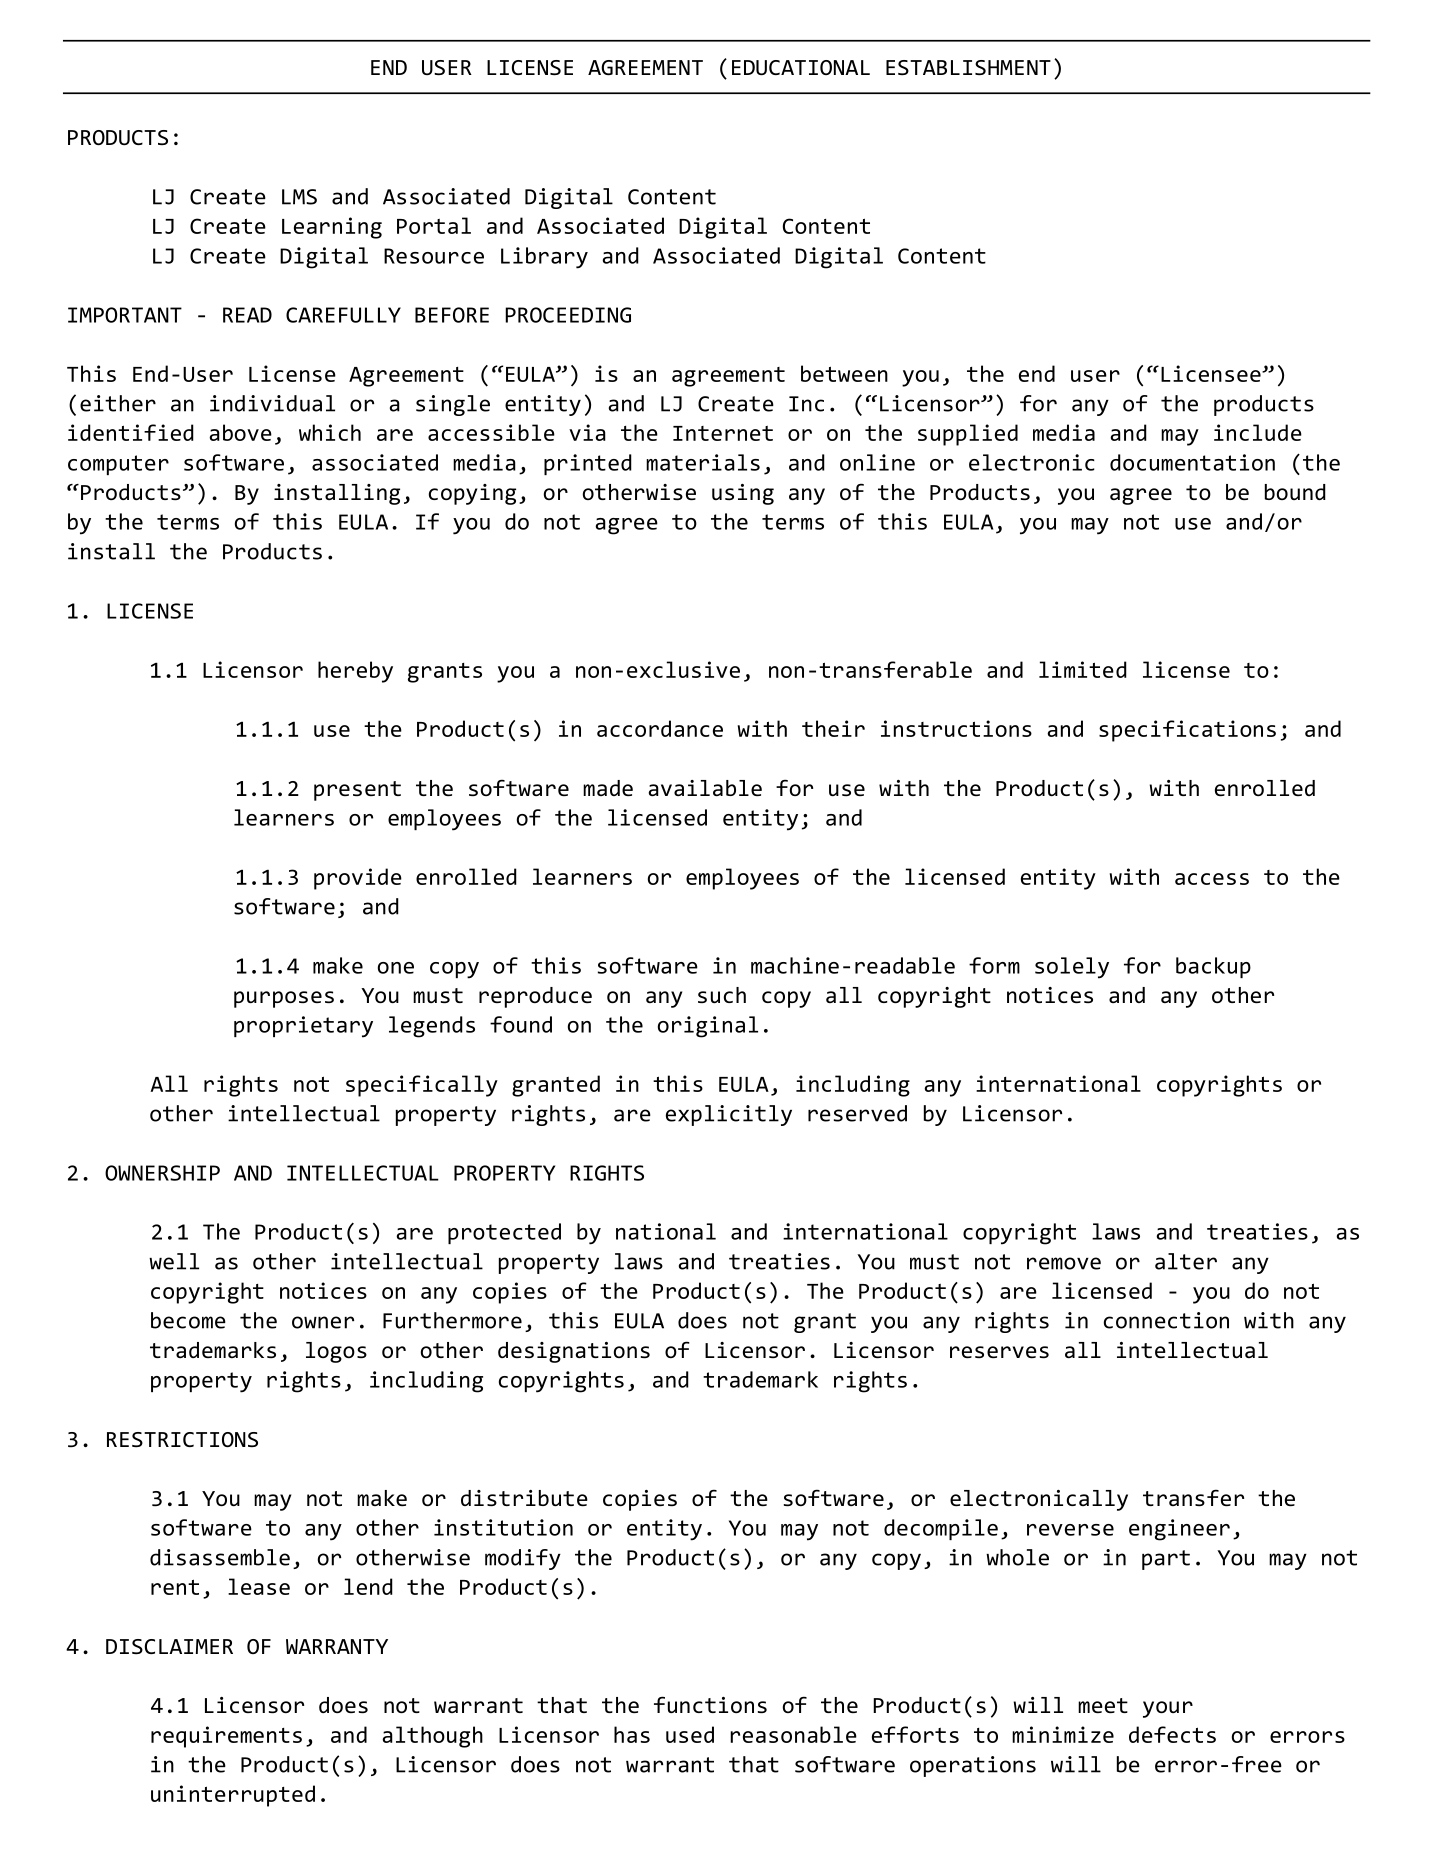 The width and height of the page is (1433, 1854). Describe the element at coordinates (284, 999) in the page. I see `purposes` at that location.
